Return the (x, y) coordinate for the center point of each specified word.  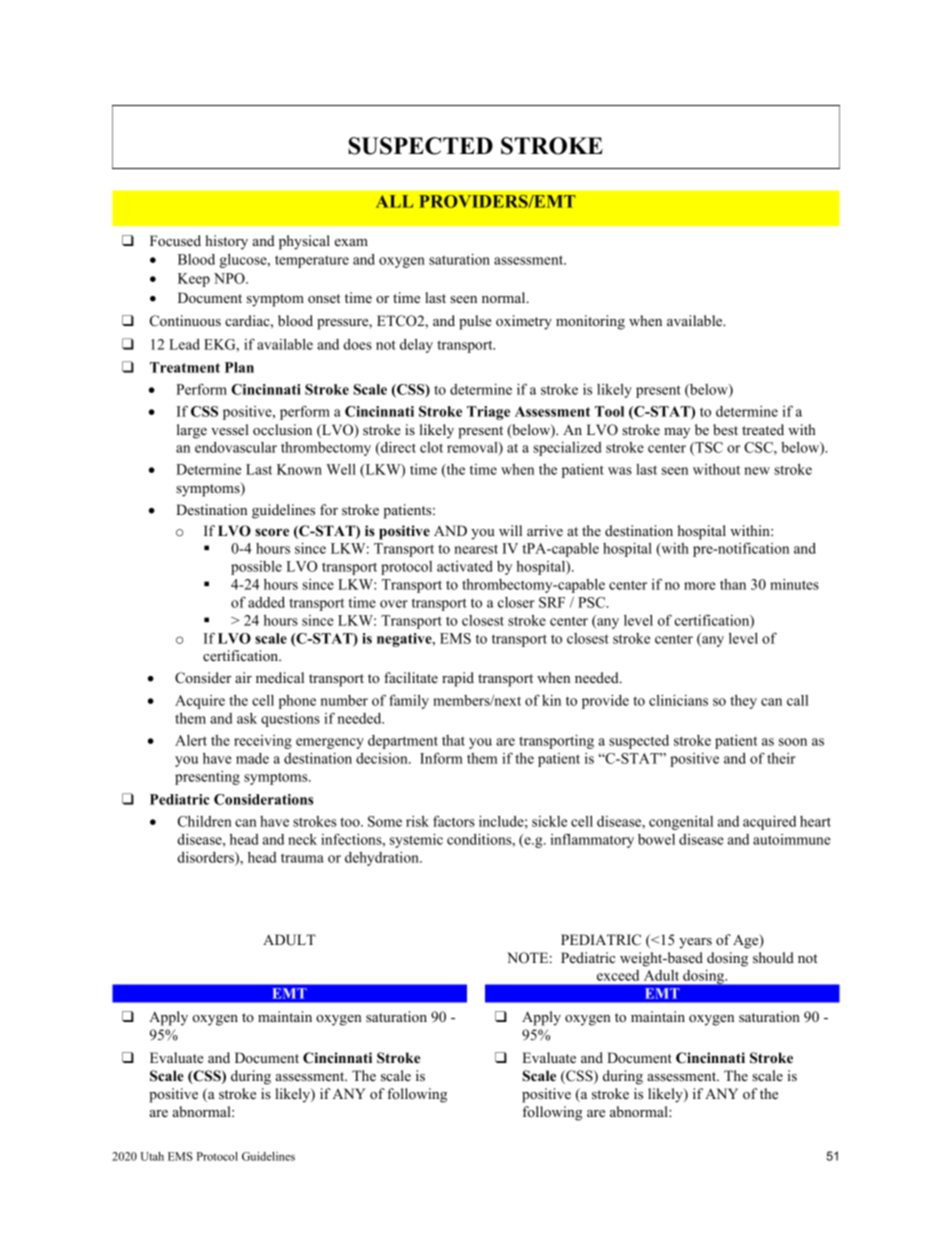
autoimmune (792, 839)
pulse (475, 322)
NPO (230, 278)
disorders (206, 857)
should (773, 958)
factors (454, 821)
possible (256, 568)
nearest (476, 549)
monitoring (590, 322)
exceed (618, 975)
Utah (152, 1156)
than (733, 584)
